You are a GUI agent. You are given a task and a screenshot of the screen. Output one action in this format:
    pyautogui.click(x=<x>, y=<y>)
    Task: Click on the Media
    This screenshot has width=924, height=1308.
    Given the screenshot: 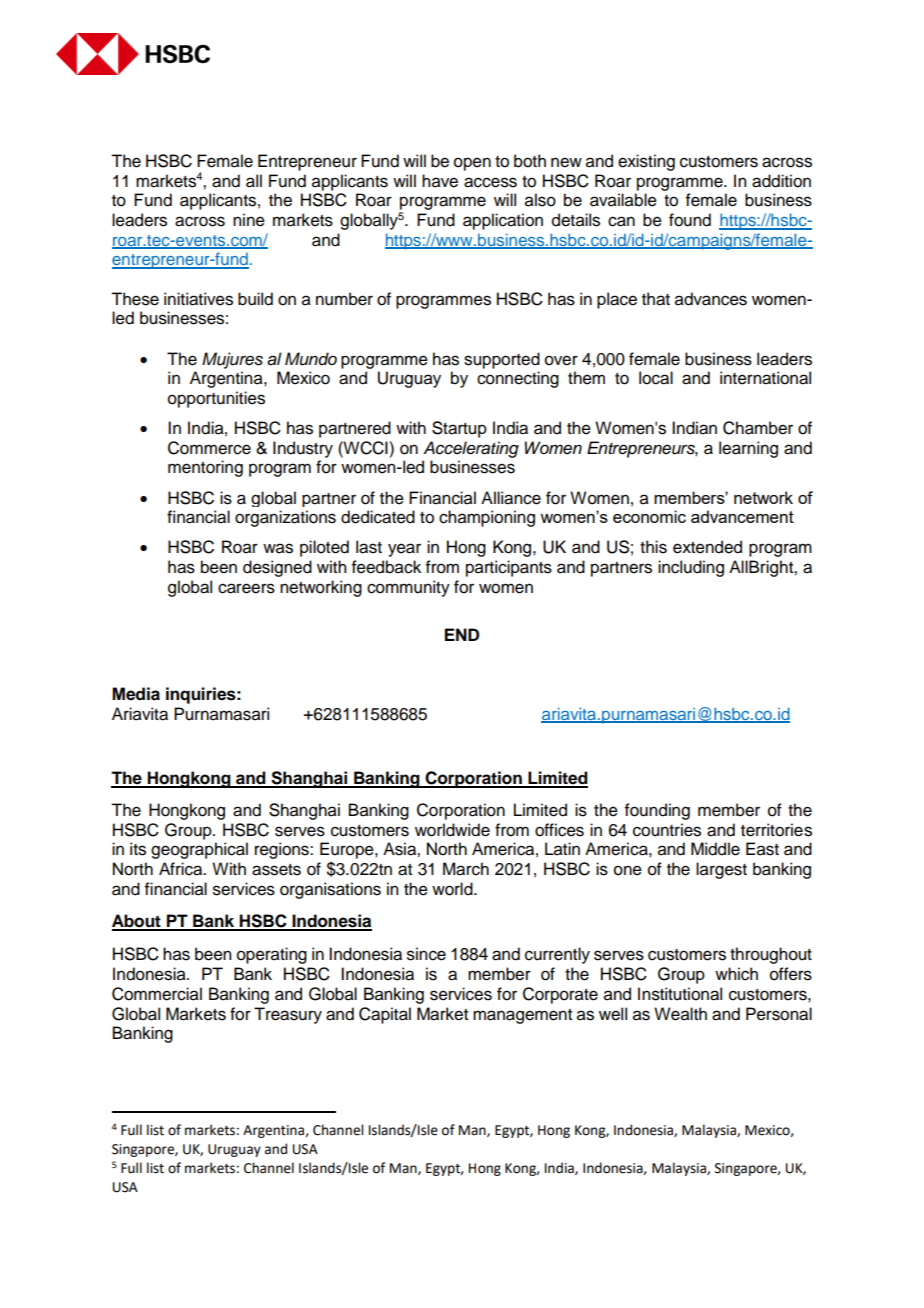 What is the action you would take?
    pyautogui.click(x=136, y=694)
